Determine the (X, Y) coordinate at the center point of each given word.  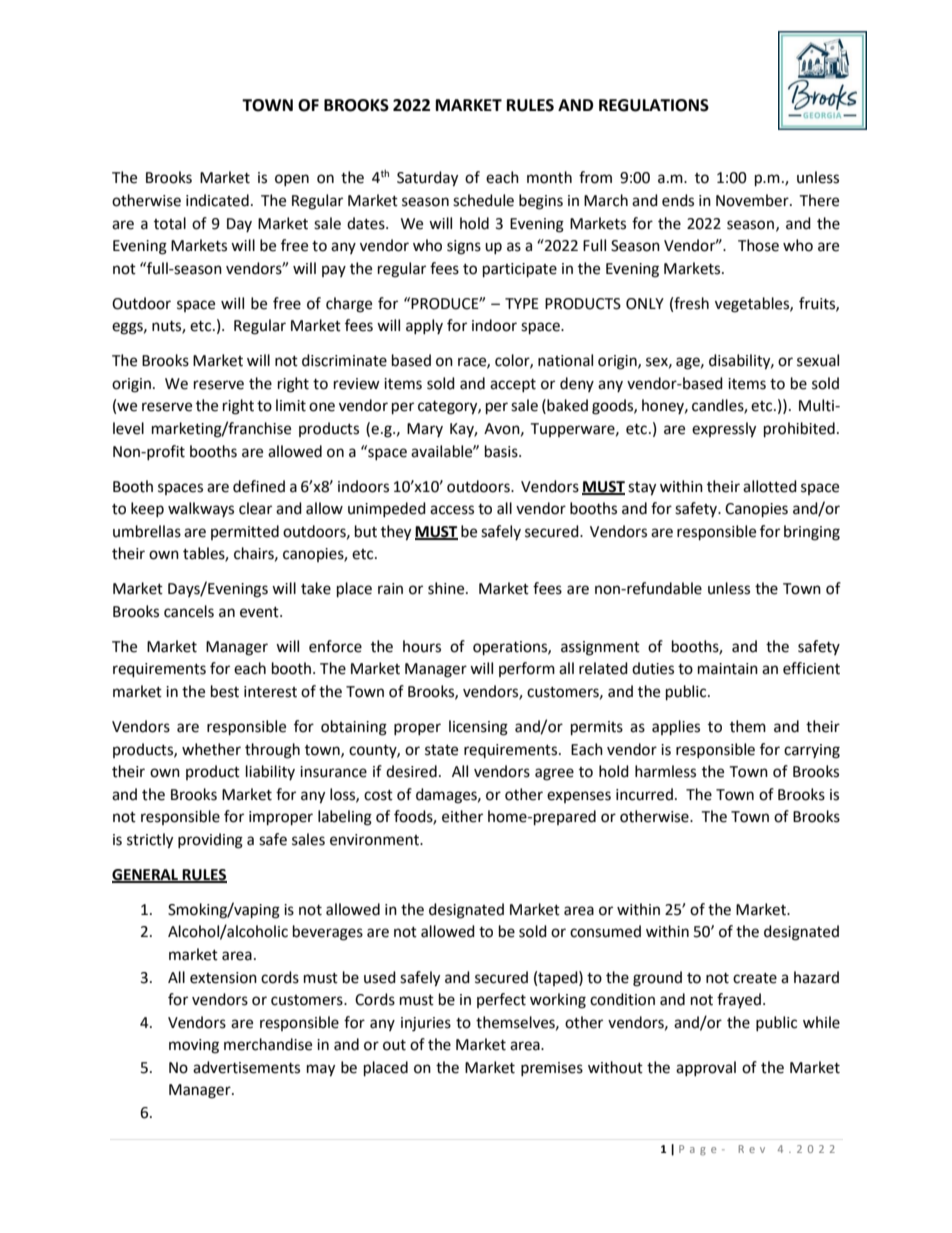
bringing (812, 533)
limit (291, 405)
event (260, 612)
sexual (818, 360)
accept (513, 385)
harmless (665, 771)
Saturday (427, 179)
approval (706, 1068)
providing (210, 841)
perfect (501, 1000)
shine (447, 588)
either (462, 816)
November (753, 200)
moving (194, 1046)
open (292, 180)
